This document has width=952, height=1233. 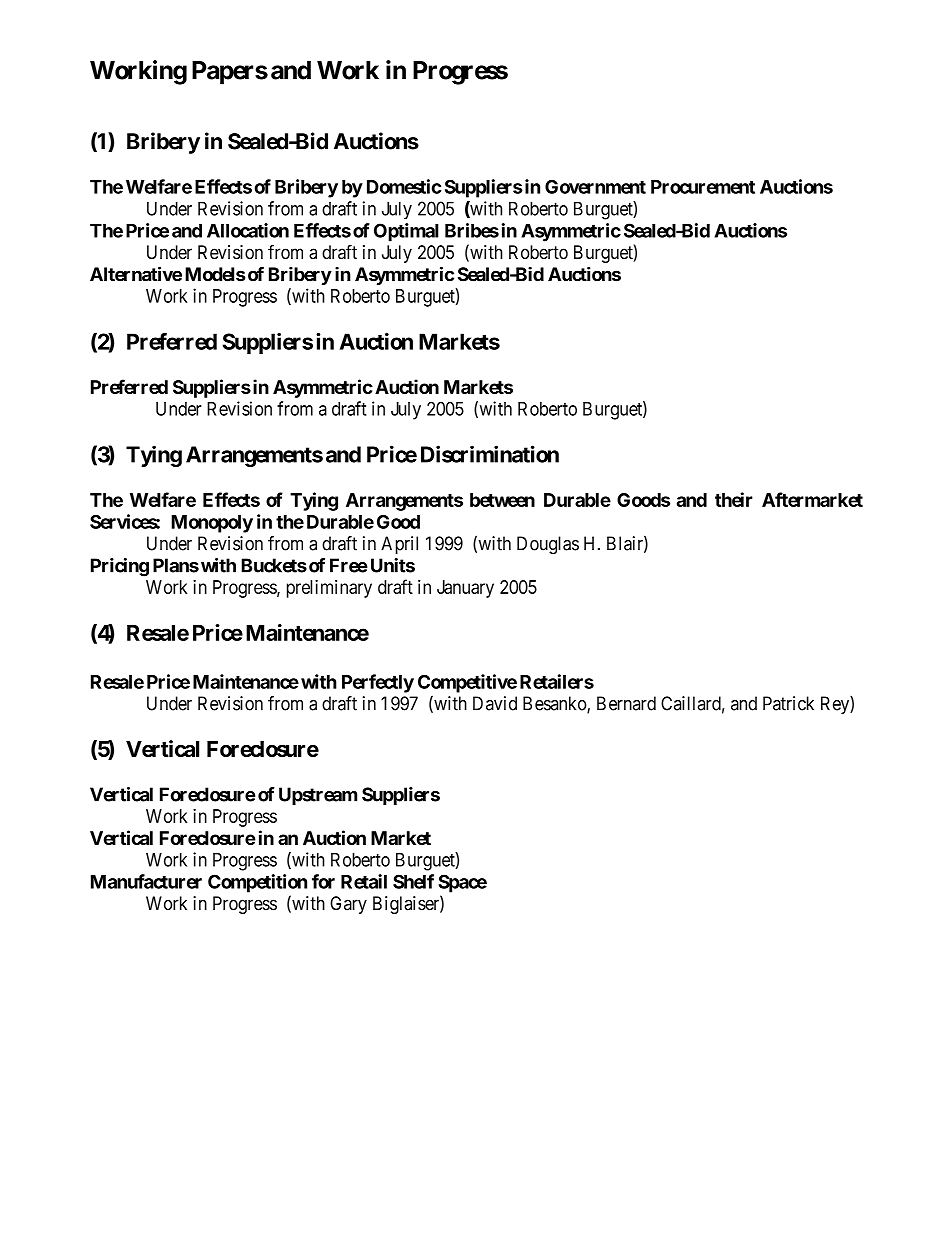 What do you see at coordinates (788, 703) in the document?
I see `Patrick` at bounding box center [788, 703].
